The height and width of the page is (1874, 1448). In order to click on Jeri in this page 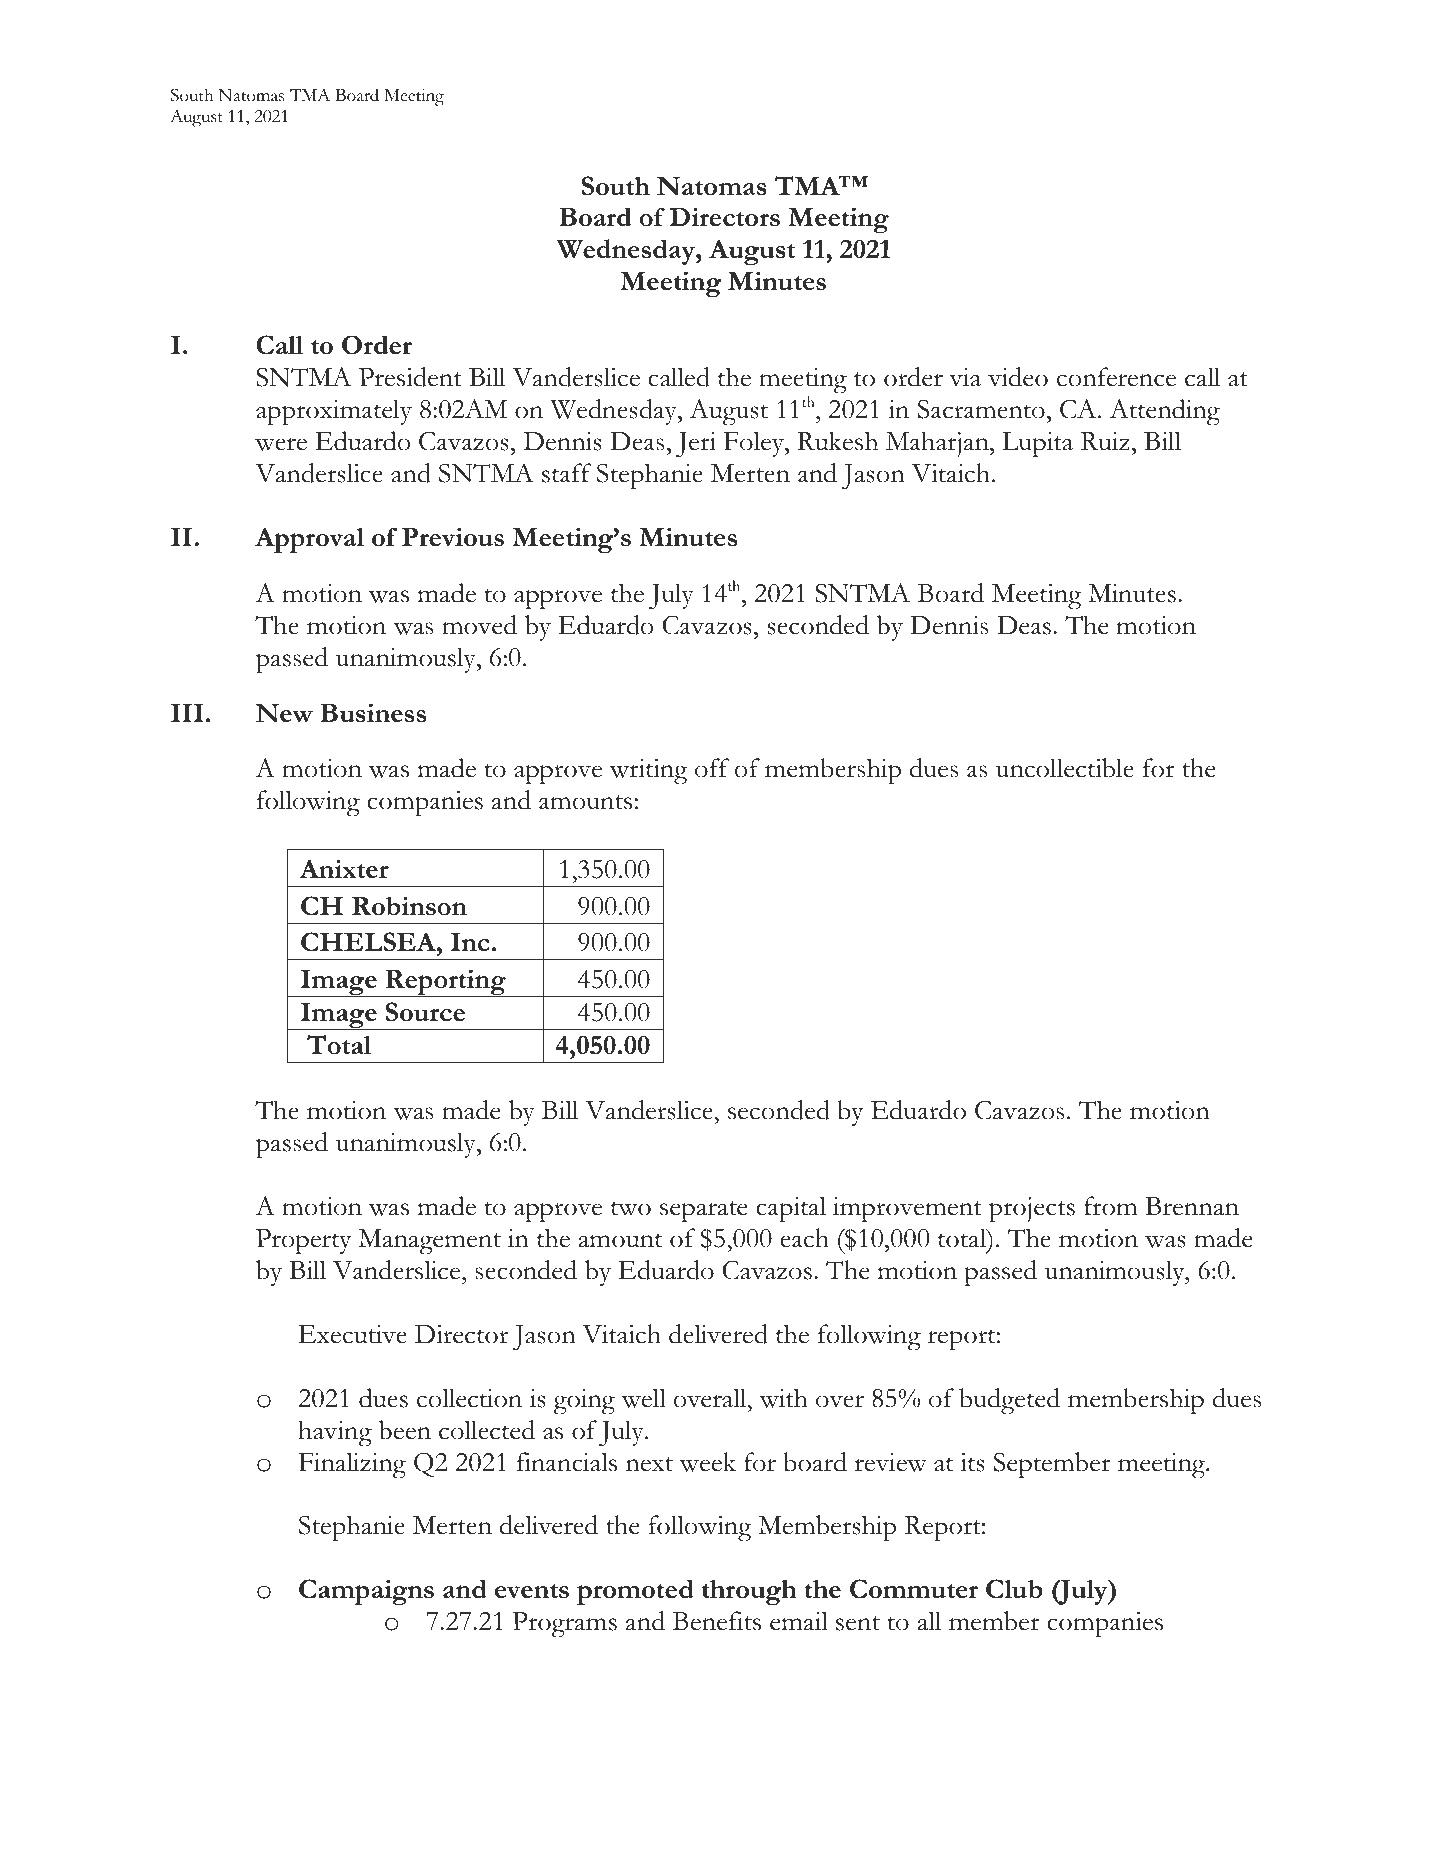, I will do `click(696, 444)`.
